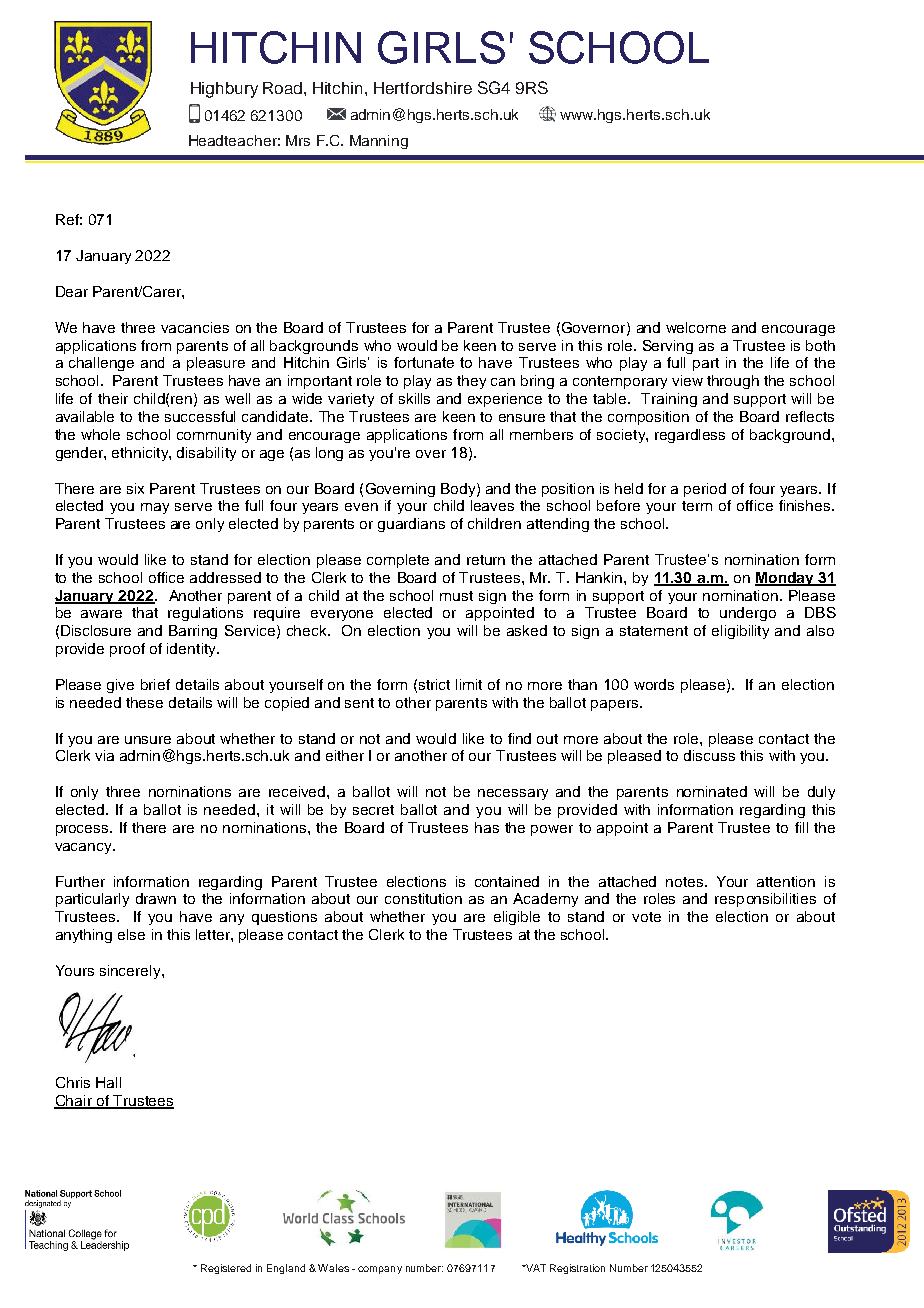  What do you see at coordinates (131, 972) in the screenshot?
I see `sincerely` at bounding box center [131, 972].
